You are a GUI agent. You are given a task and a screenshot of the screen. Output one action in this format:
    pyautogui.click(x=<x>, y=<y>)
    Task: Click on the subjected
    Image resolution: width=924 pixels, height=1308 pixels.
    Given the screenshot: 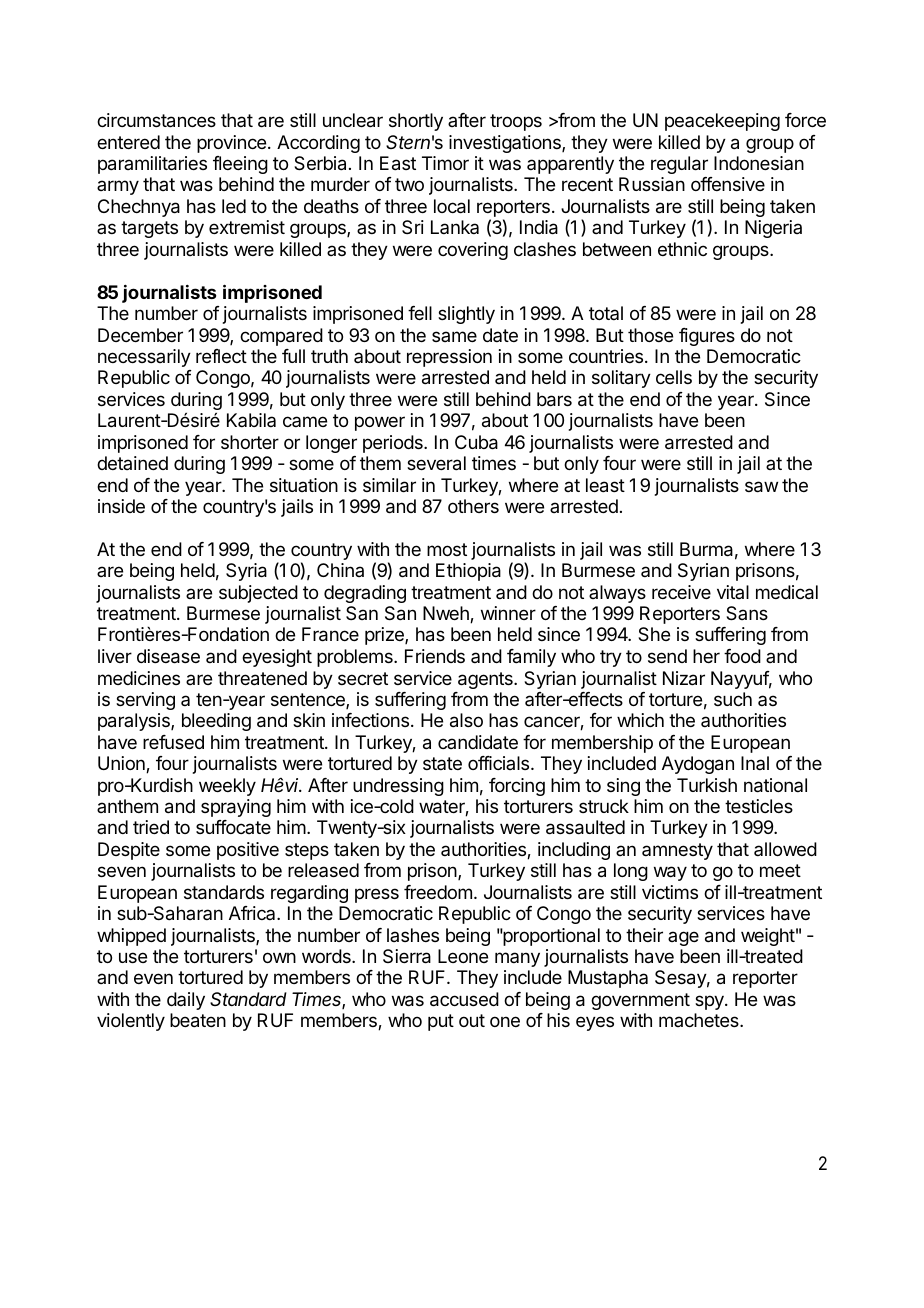 What is the action you would take?
    pyautogui.click(x=258, y=594)
